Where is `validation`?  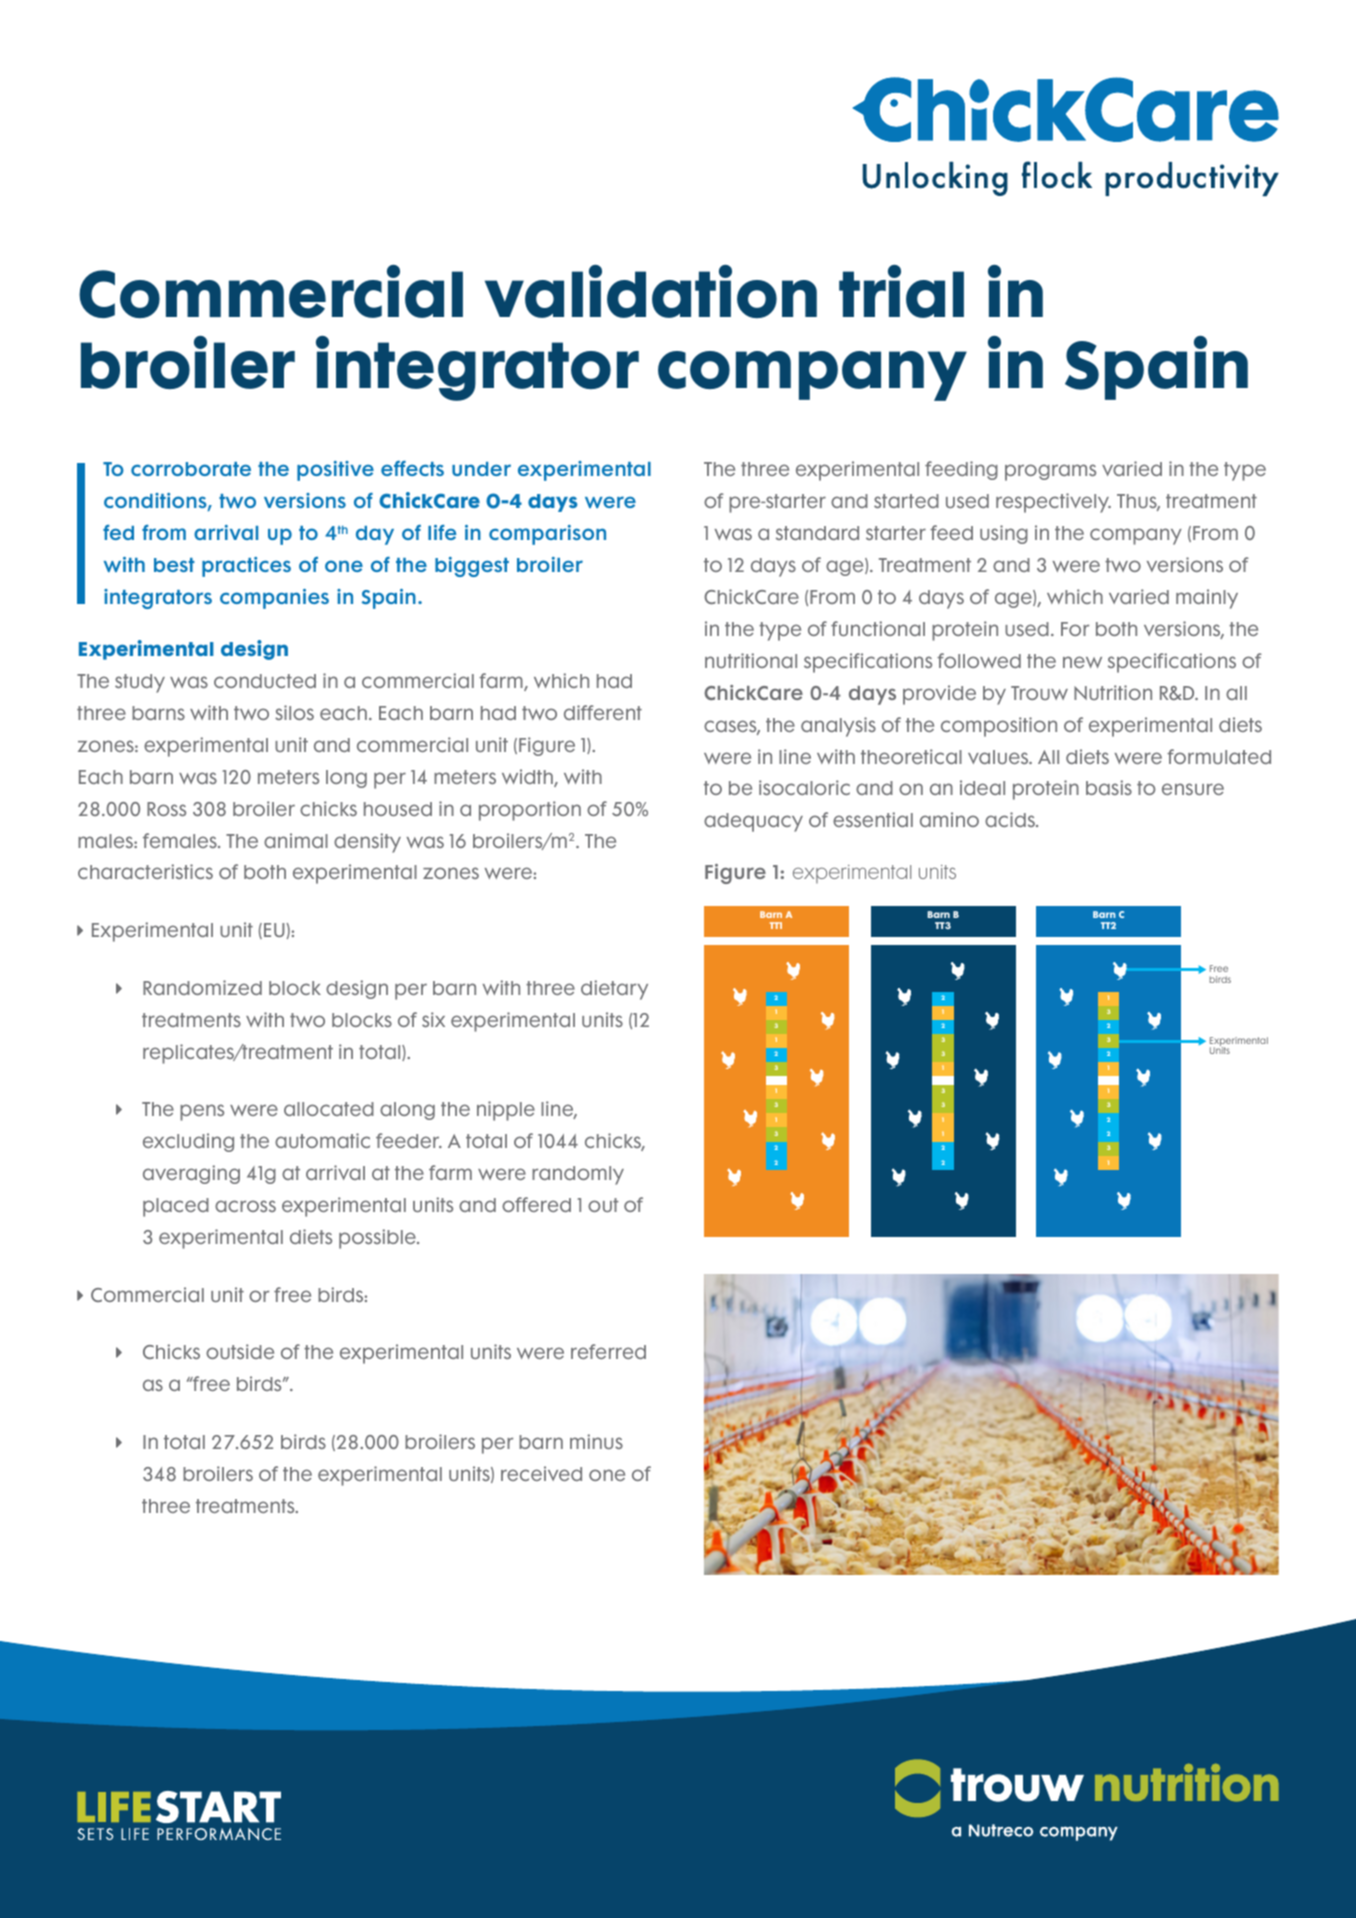
validation is located at coordinates (651, 291).
